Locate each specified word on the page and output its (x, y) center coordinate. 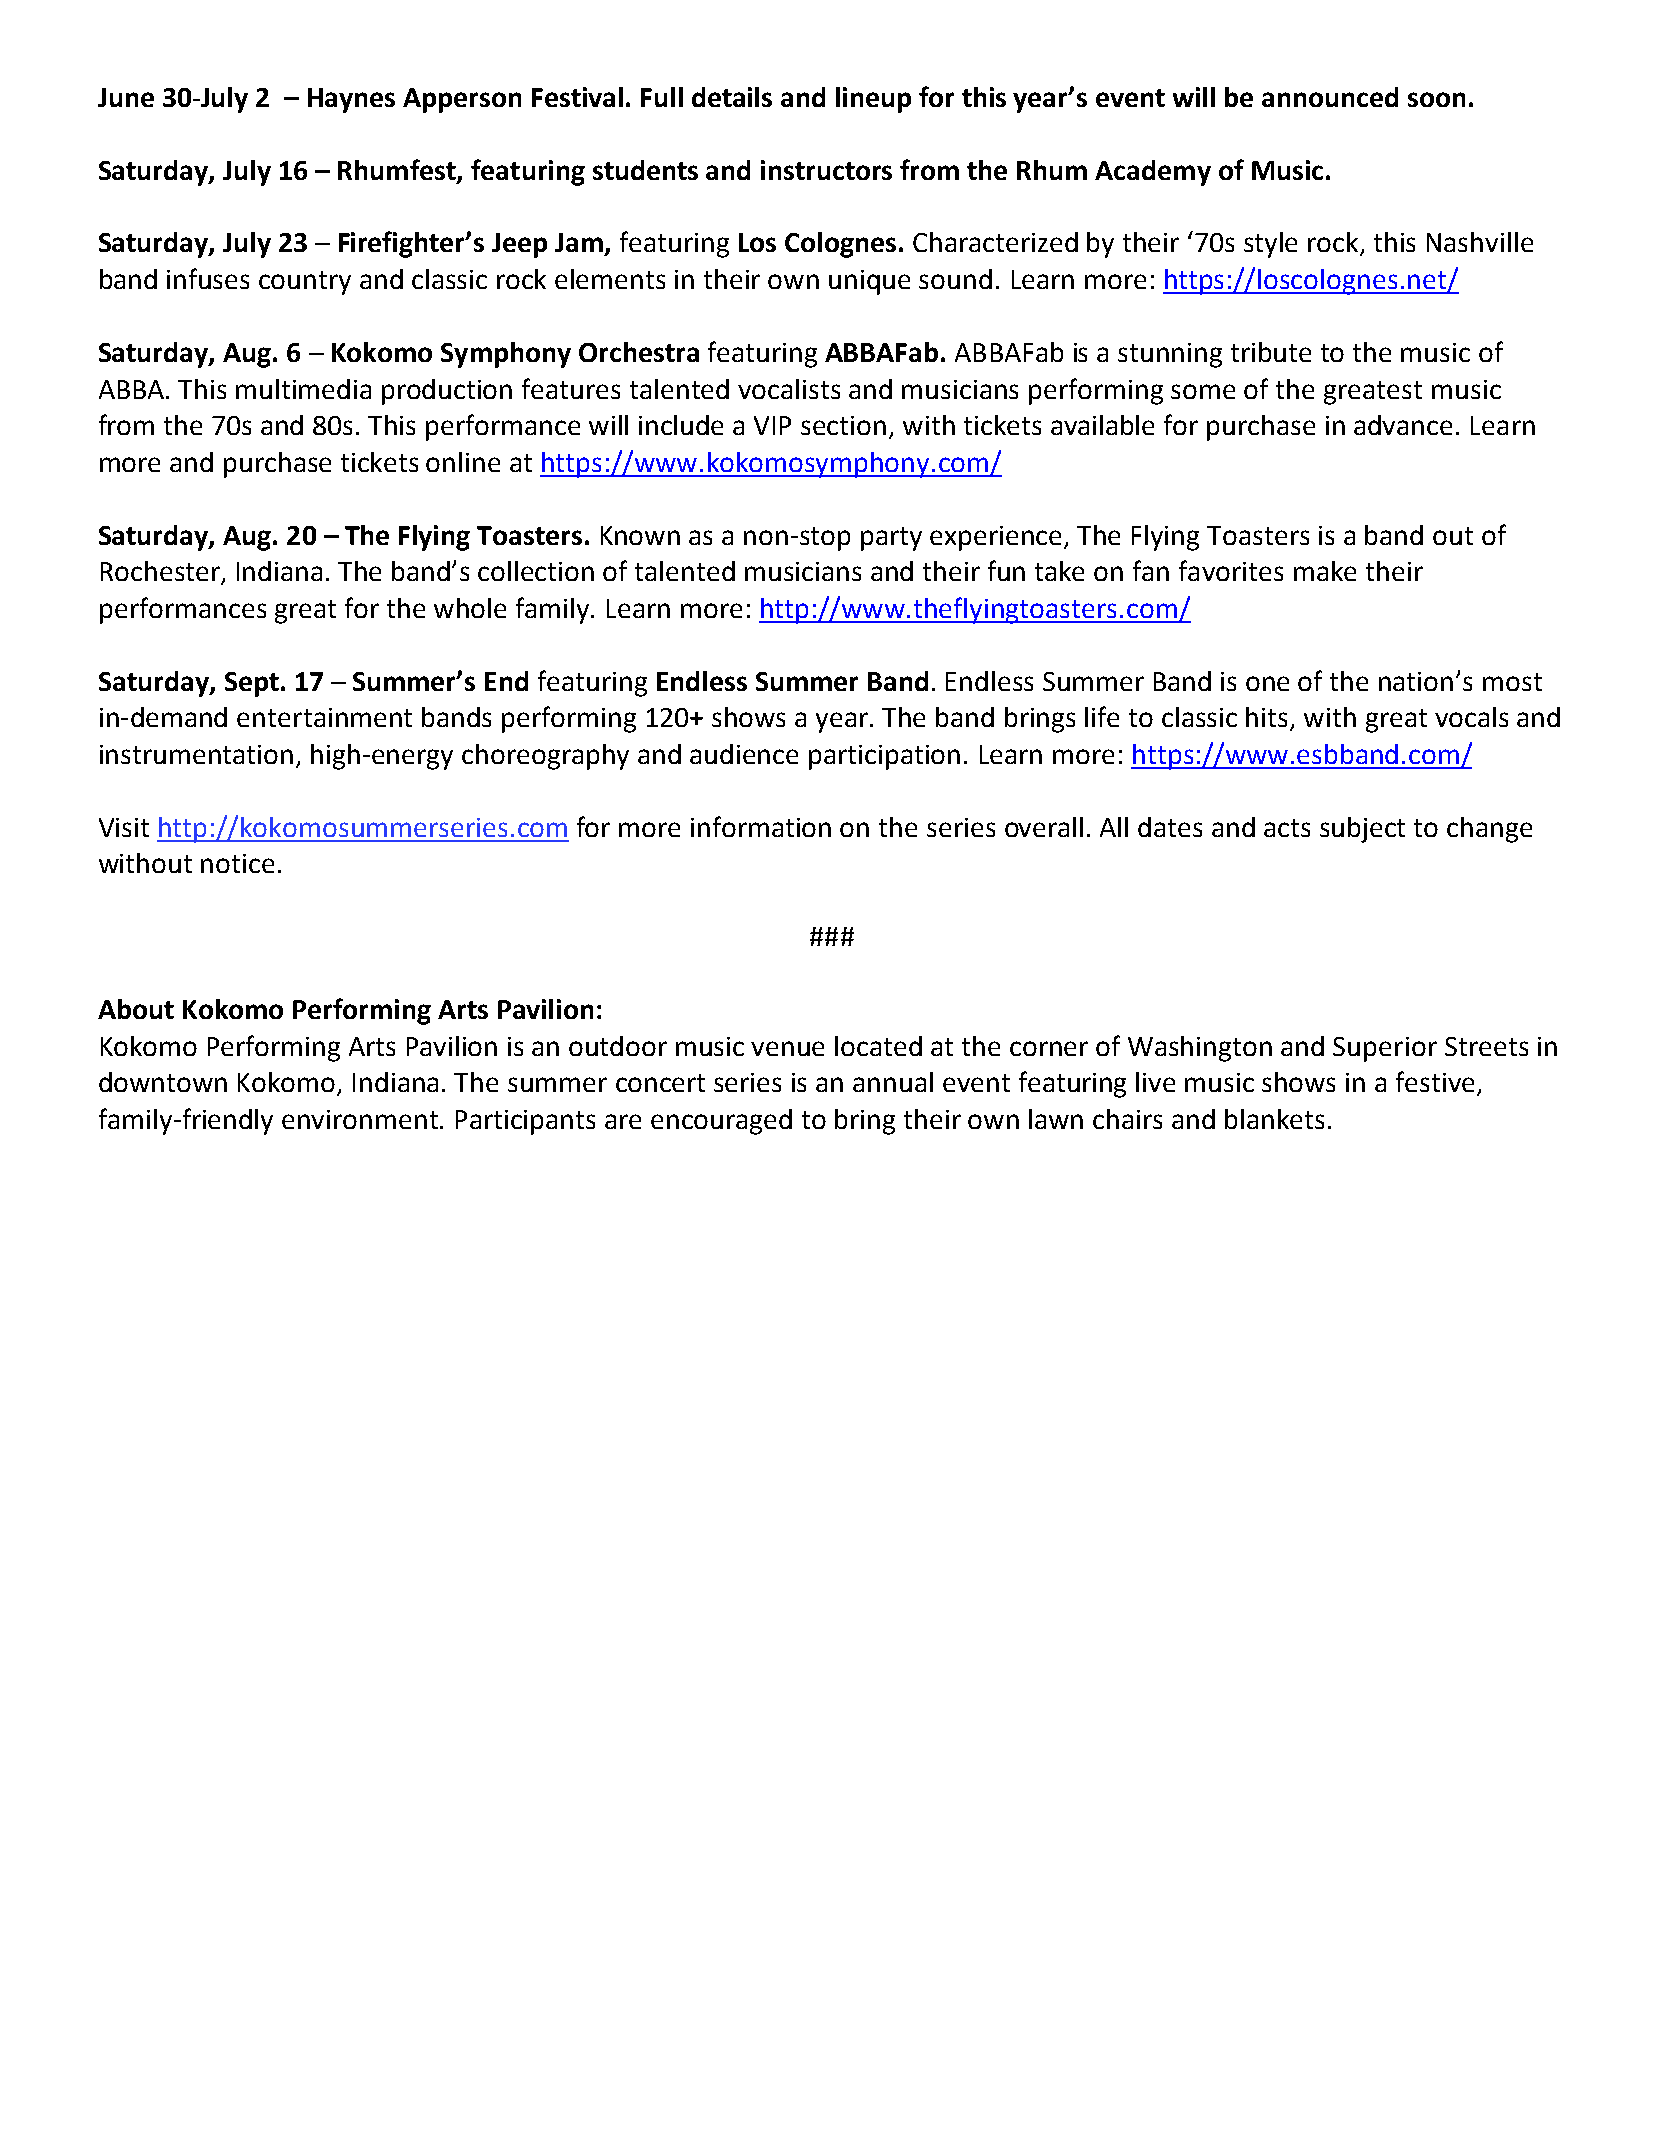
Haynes (351, 100)
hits (1268, 718)
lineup (873, 100)
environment (361, 1119)
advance (1403, 425)
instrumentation (196, 754)
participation (884, 757)
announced (1330, 97)
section (843, 425)
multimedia (303, 389)
